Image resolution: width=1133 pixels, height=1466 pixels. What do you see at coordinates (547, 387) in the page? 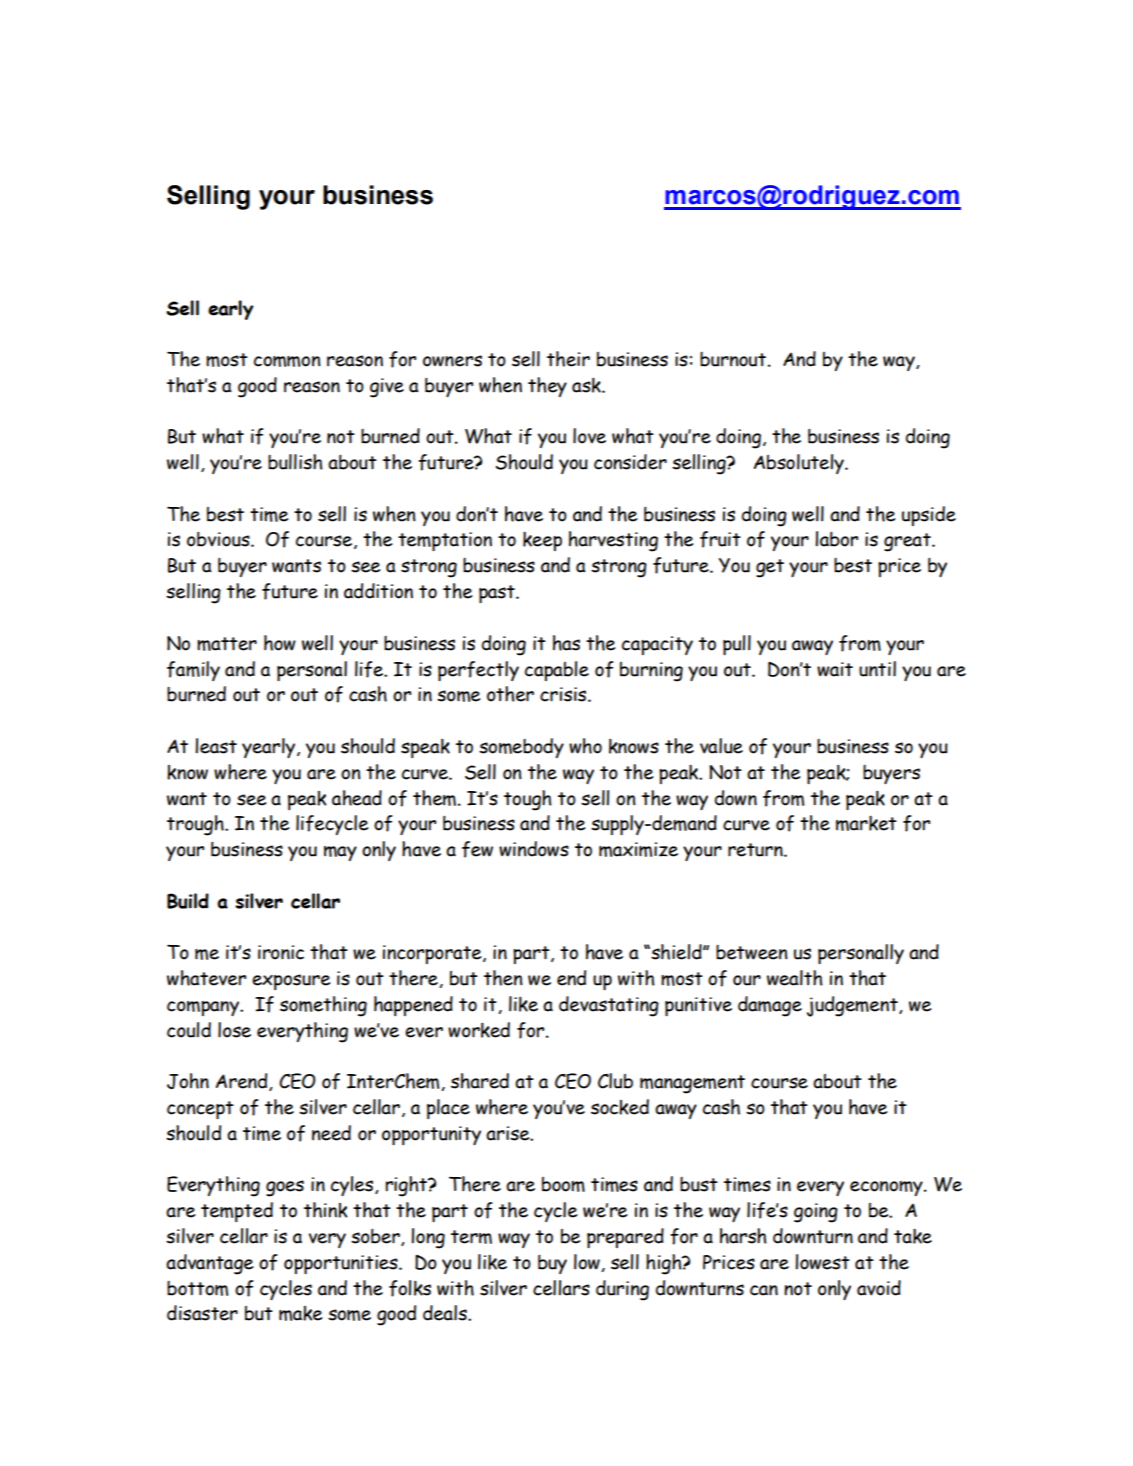
I see `they` at bounding box center [547, 387].
